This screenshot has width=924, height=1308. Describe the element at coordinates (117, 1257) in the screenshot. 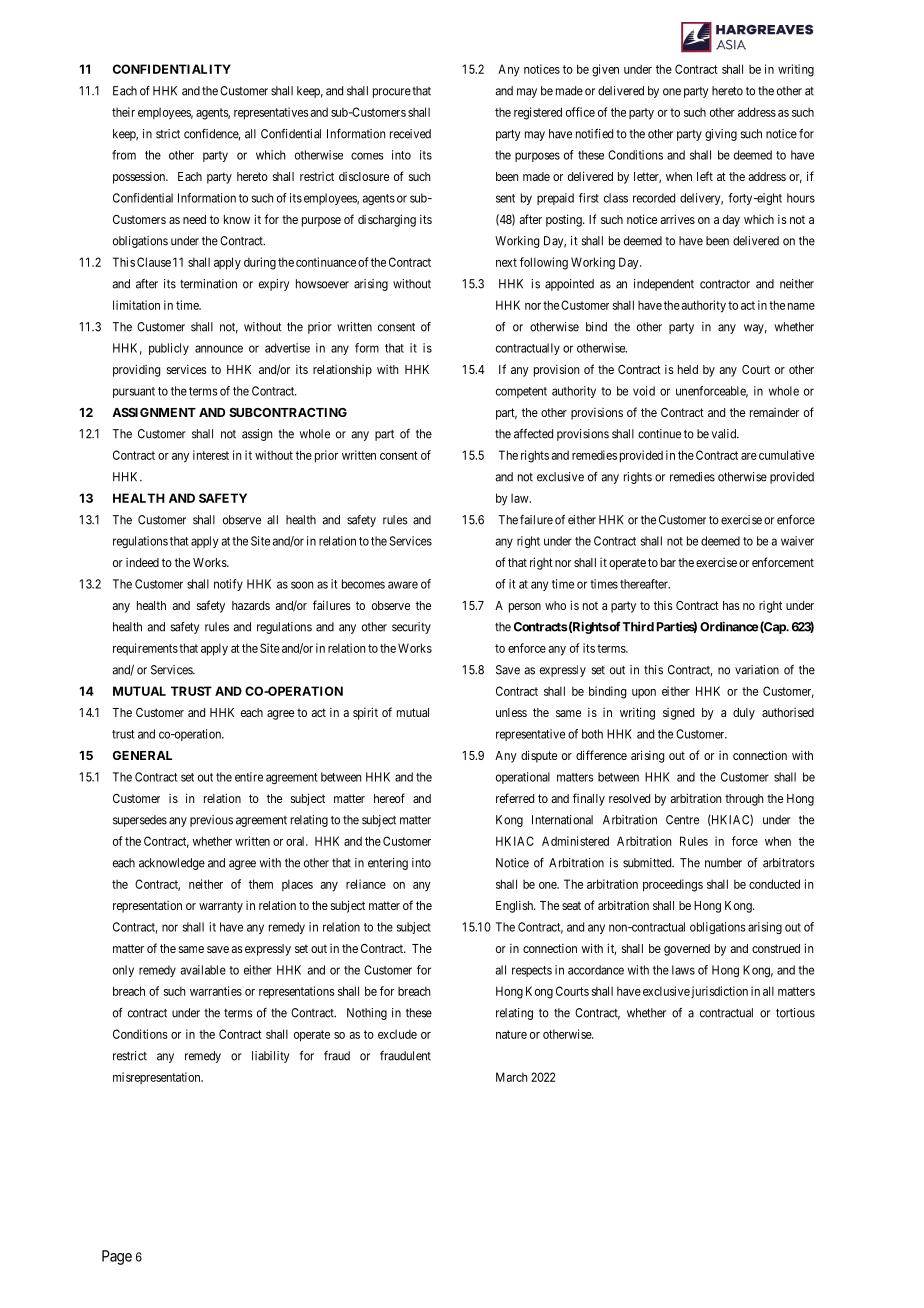

I see `Page` at that location.
